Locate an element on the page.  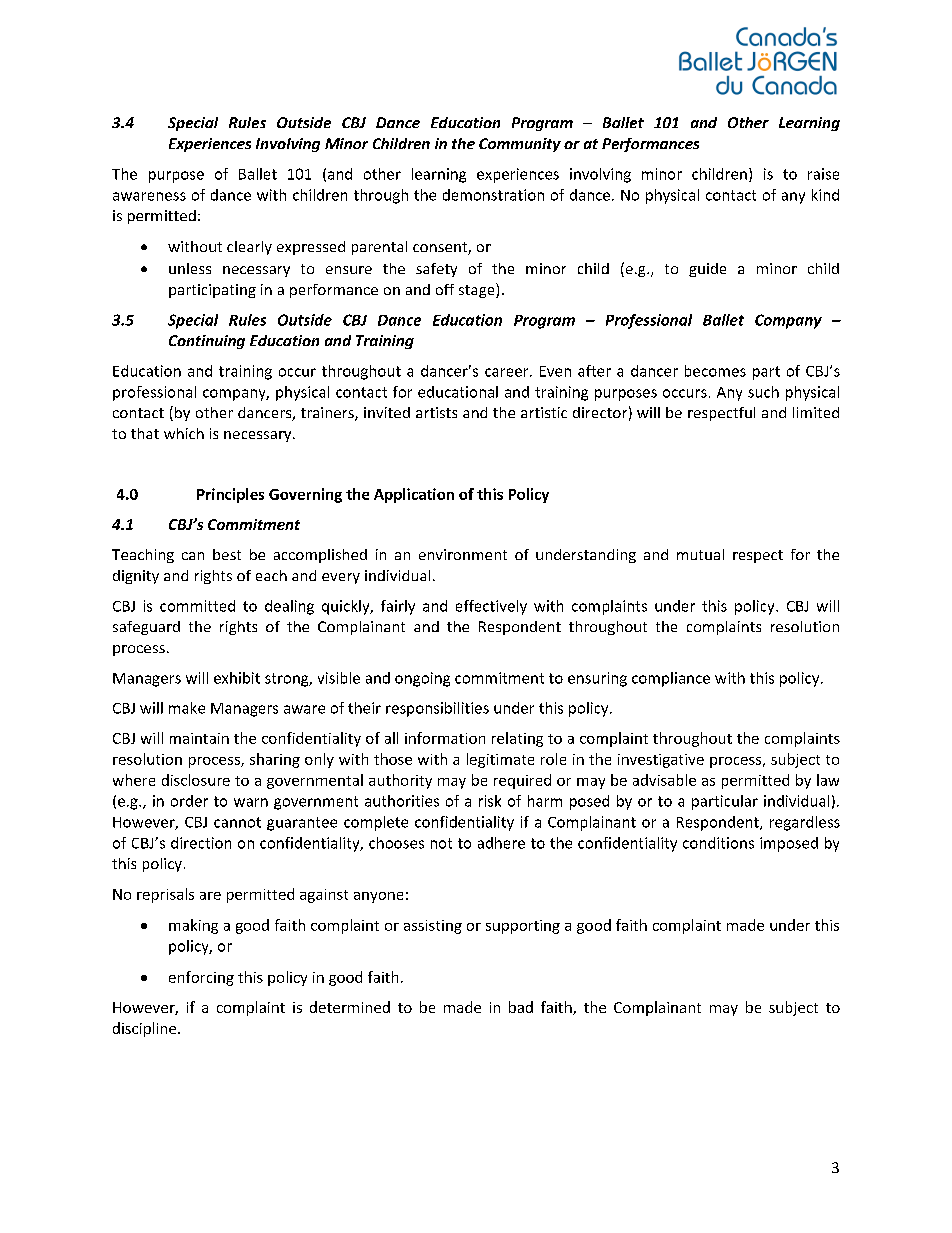
investigative is located at coordinates (661, 761).
